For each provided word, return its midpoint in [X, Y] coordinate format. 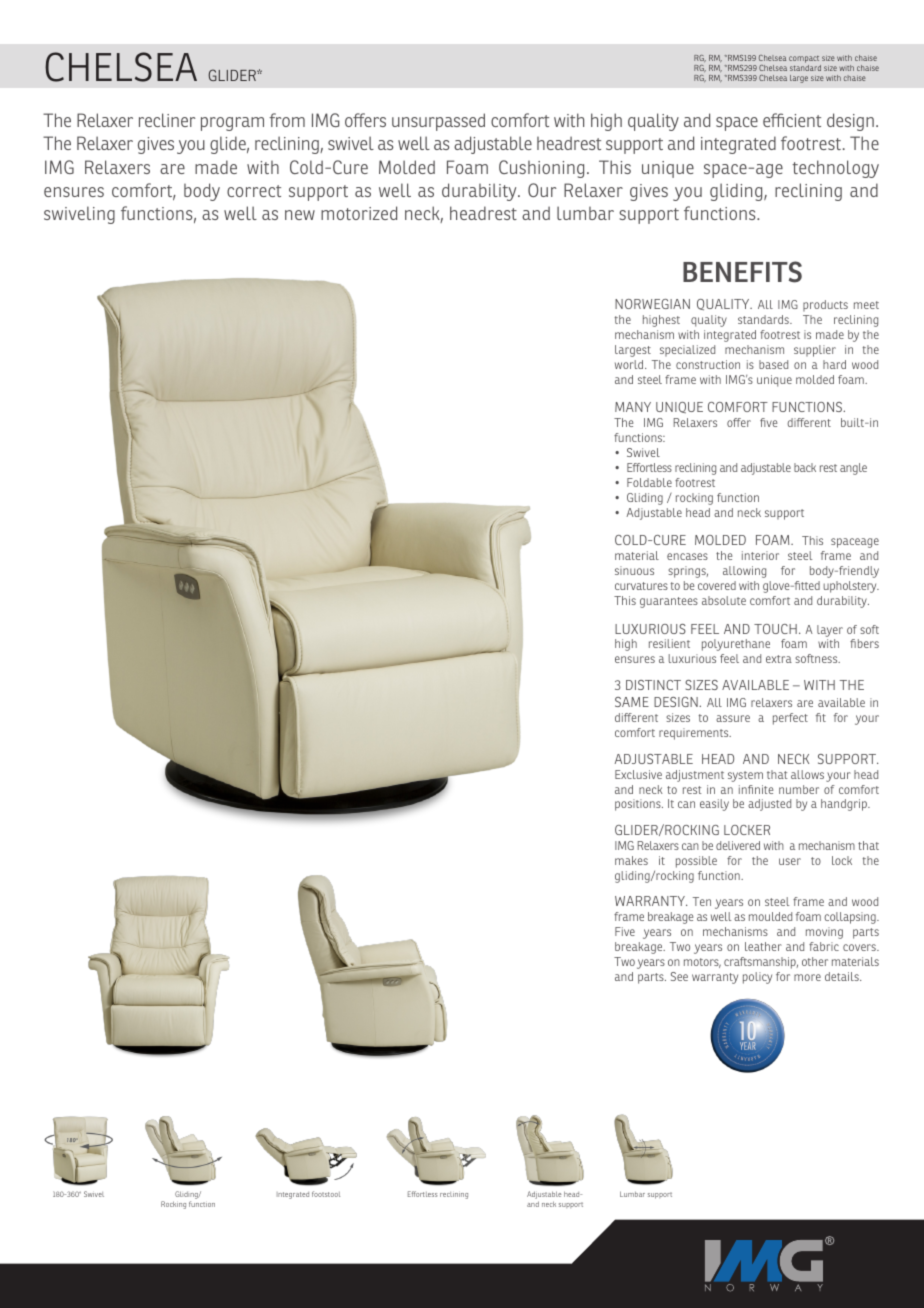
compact [804, 59]
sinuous [634, 570]
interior [760, 555]
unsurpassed [438, 122]
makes [631, 860]
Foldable [649, 482]
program [232, 124]
